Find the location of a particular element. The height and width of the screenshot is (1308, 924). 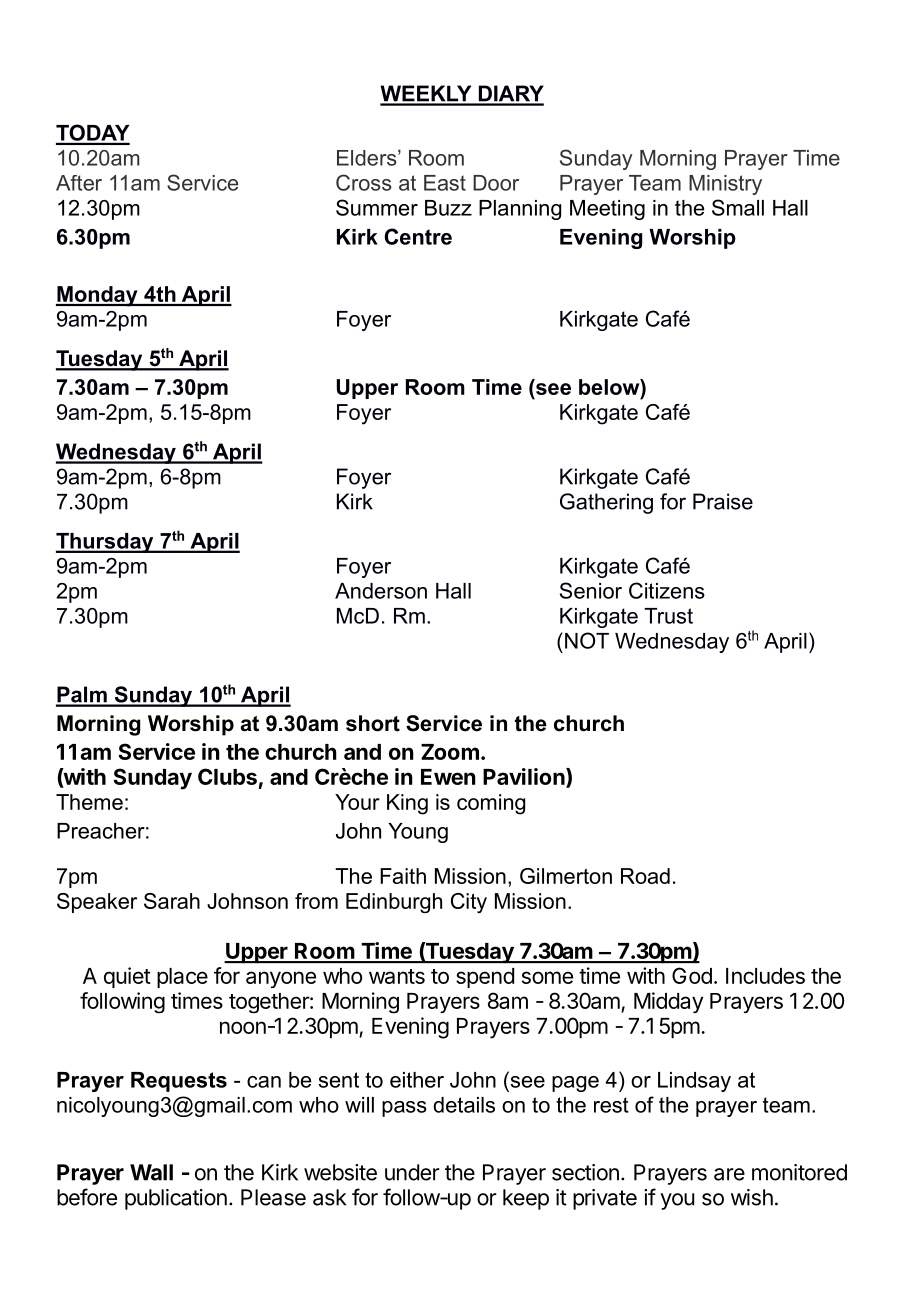

Wall is located at coordinates (151, 1172).
